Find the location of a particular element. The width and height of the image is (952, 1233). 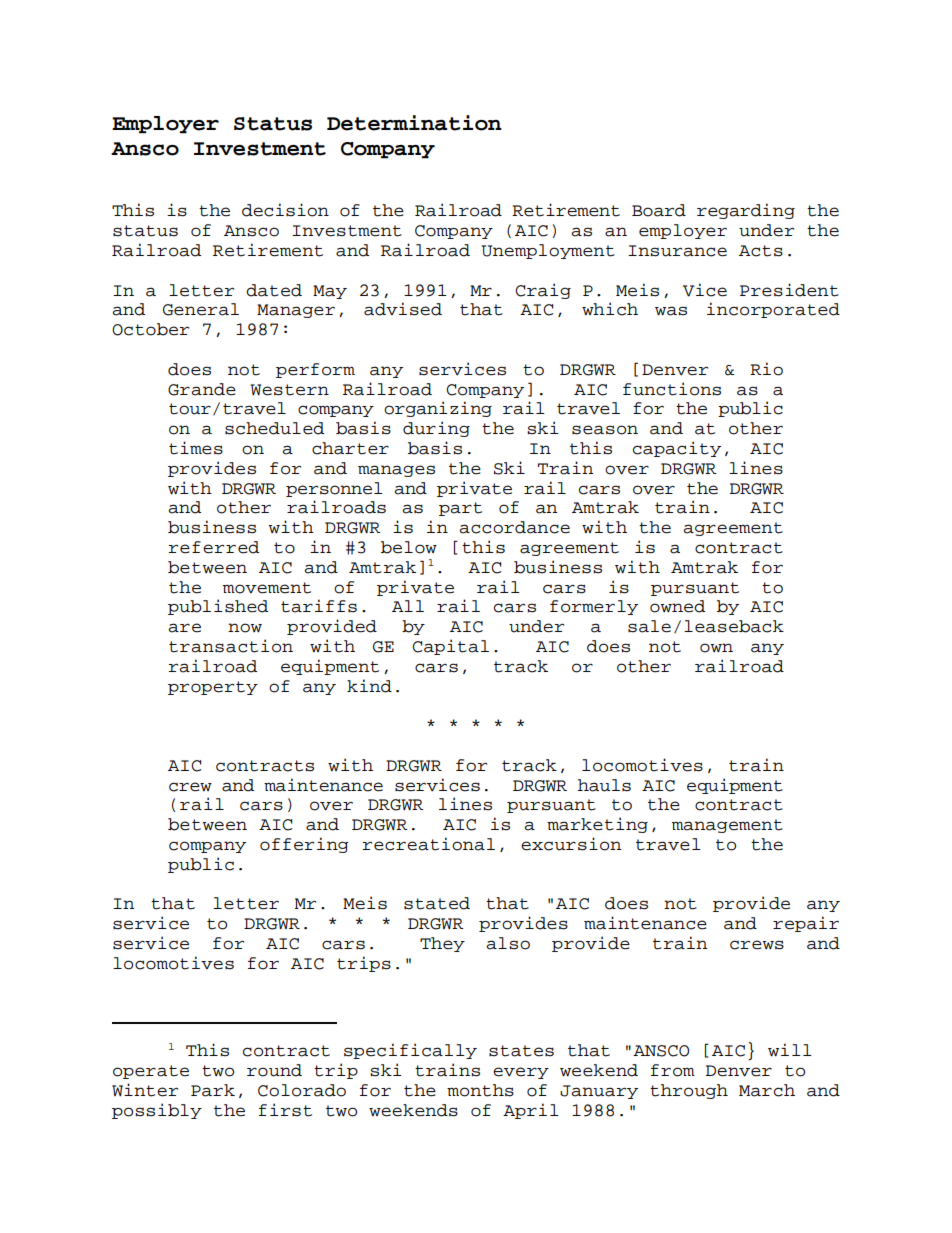

Determination is located at coordinates (414, 123).
